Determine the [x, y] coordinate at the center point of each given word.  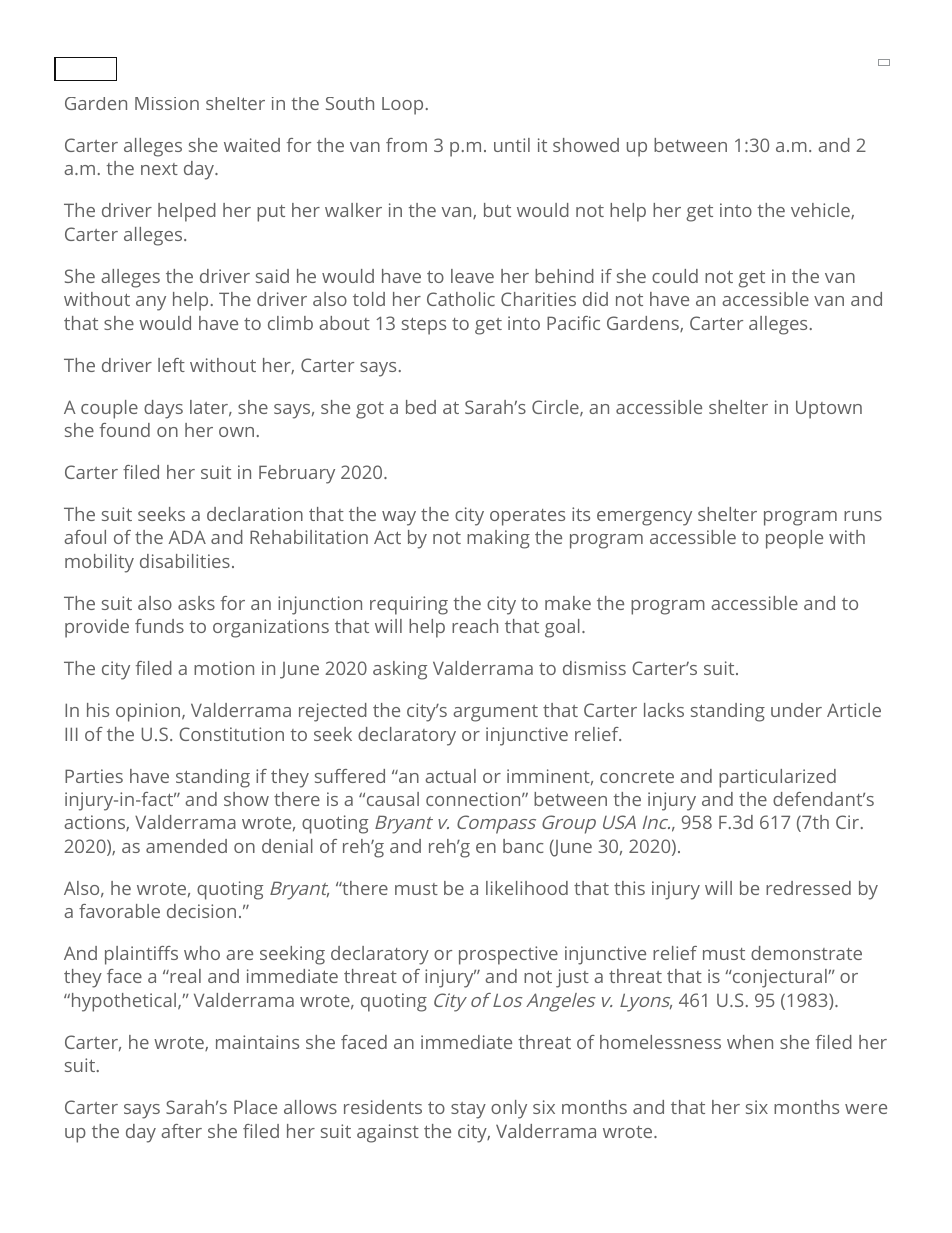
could [675, 276]
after [181, 1131]
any [151, 303]
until [512, 145]
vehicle [820, 210]
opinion [148, 712]
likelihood [527, 888]
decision [201, 911]
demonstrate [806, 953]
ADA [187, 537]
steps [424, 326]
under [796, 710]
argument [495, 713]
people [794, 539]
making [498, 539]
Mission [167, 103]
